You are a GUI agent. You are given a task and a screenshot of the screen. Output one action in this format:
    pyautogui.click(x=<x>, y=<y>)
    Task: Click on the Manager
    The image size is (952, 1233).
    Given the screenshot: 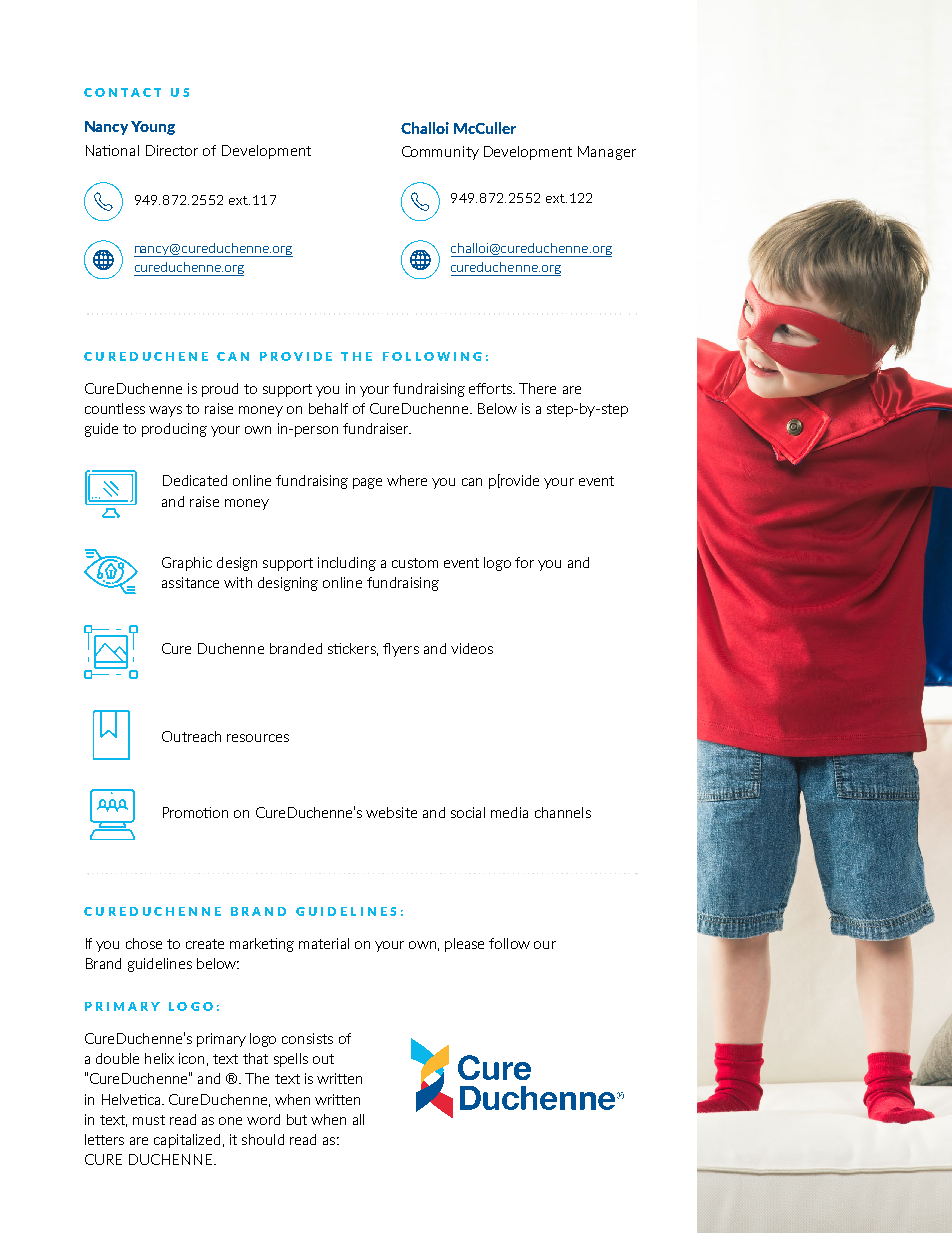 What is the action you would take?
    pyautogui.click(x=607, y=153)
